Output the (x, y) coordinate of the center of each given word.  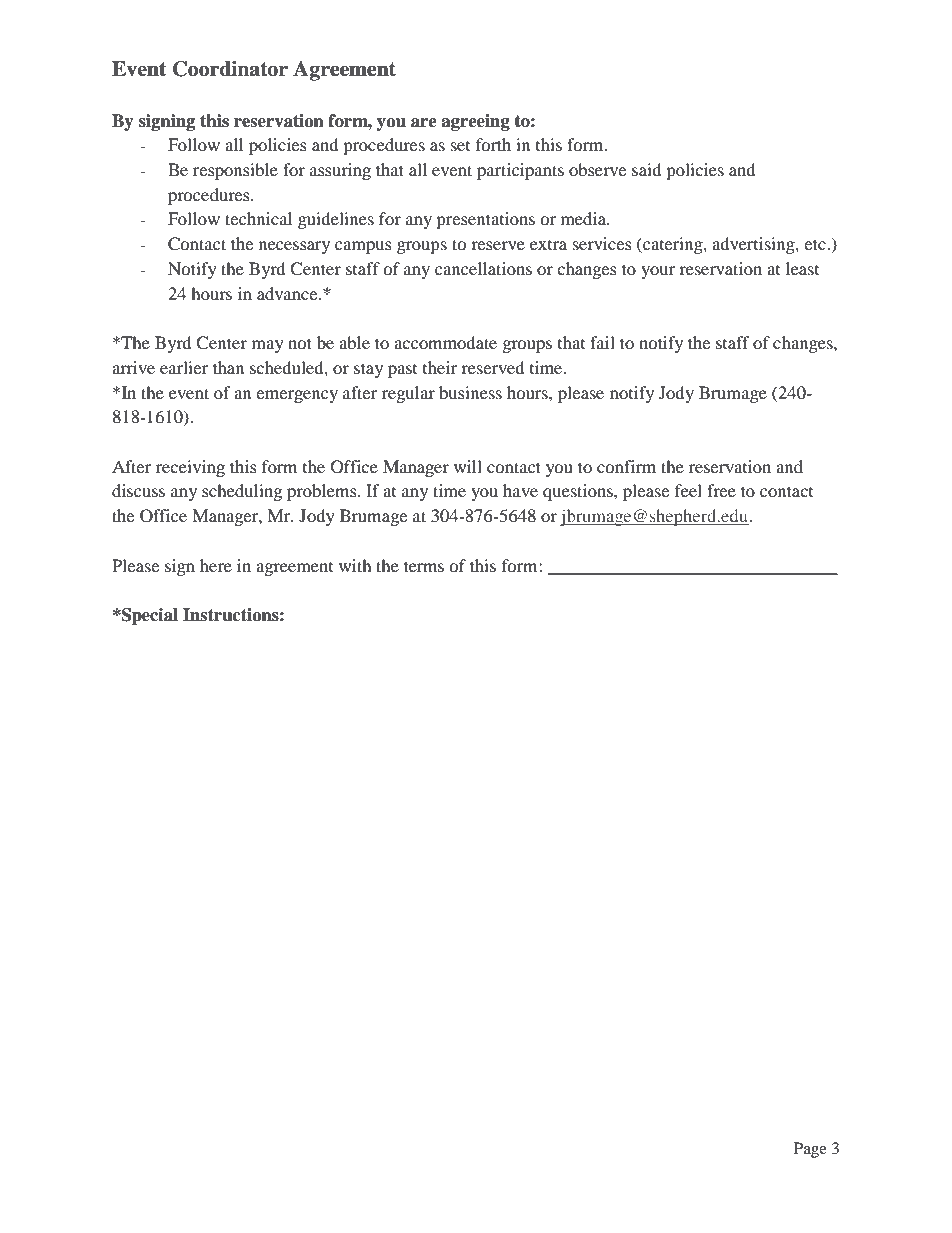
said (647, 169)
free (721, 490)
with (355, 565)
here (216, 565)
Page (810, 1150)
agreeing (475, 122)
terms (424, 566)
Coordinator (230, 69)
